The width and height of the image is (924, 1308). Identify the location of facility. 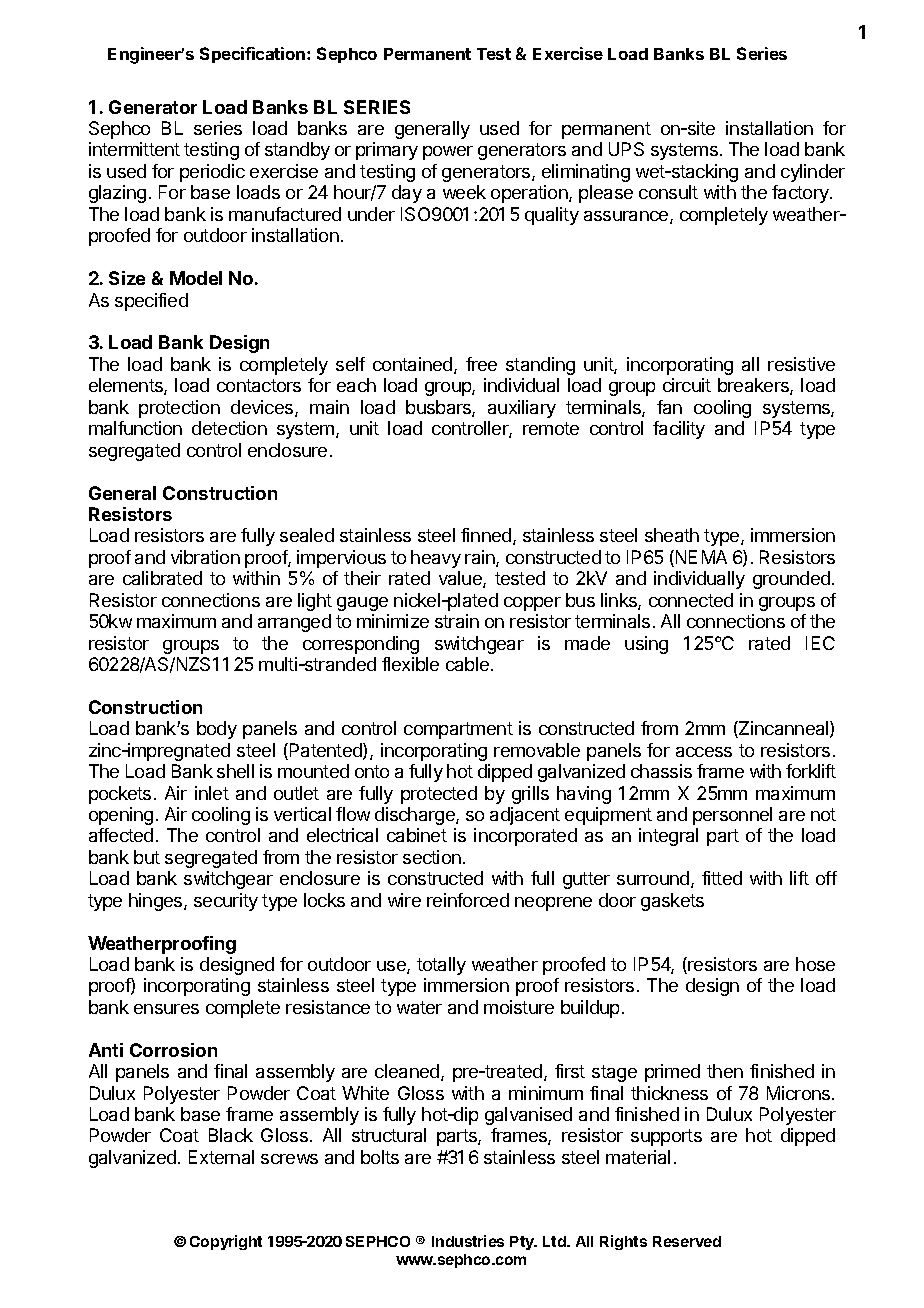
(679, 430).
